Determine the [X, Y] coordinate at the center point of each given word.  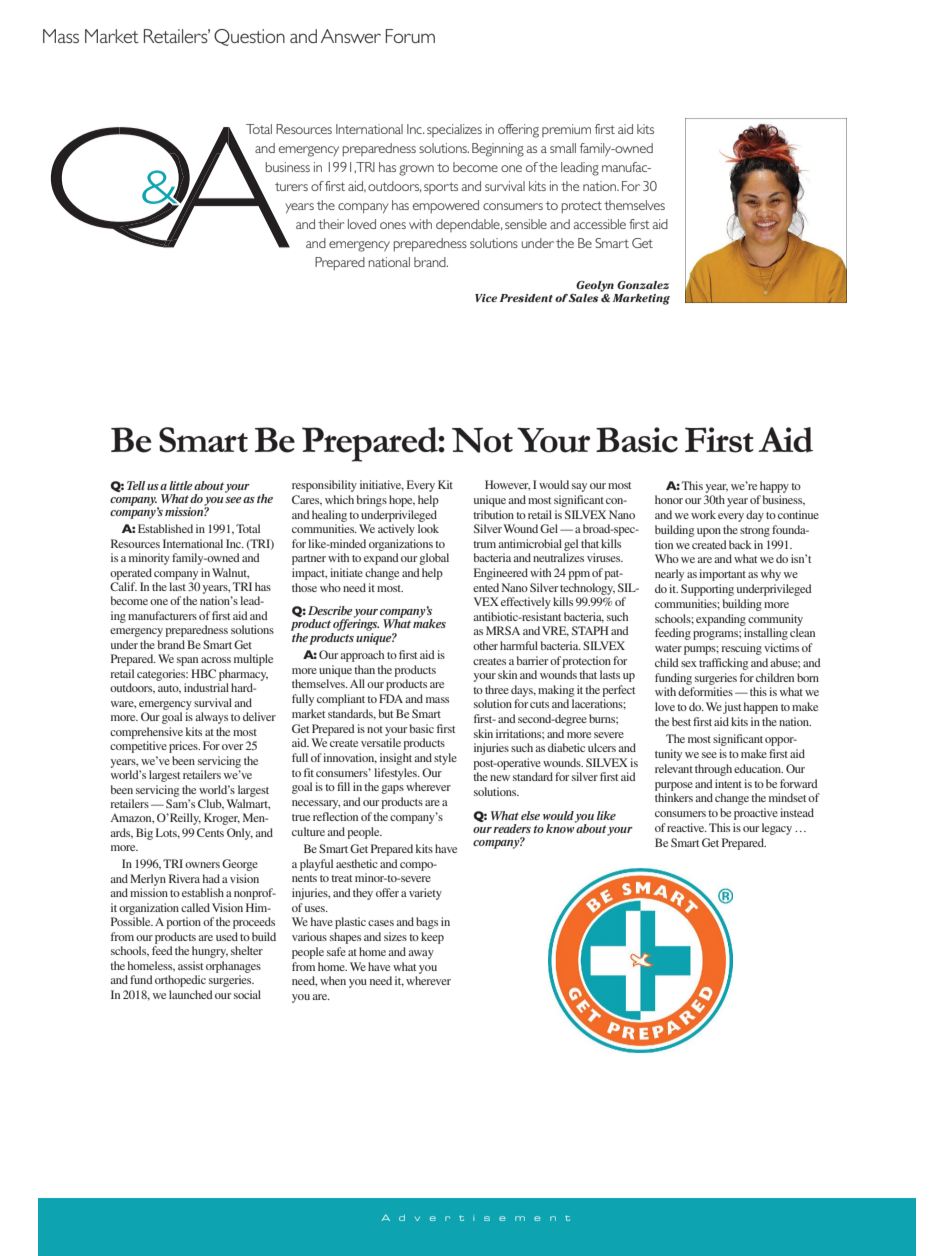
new [500, 778]
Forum [410, 36]
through [713, 770]
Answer [351, 36]
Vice [486, 298]
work [703, 514]
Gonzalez [643, 285]
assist [190, 965]
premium [566, 130]
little [180, 485]
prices [184, 747]
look [428, 528]
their [331, 224]
